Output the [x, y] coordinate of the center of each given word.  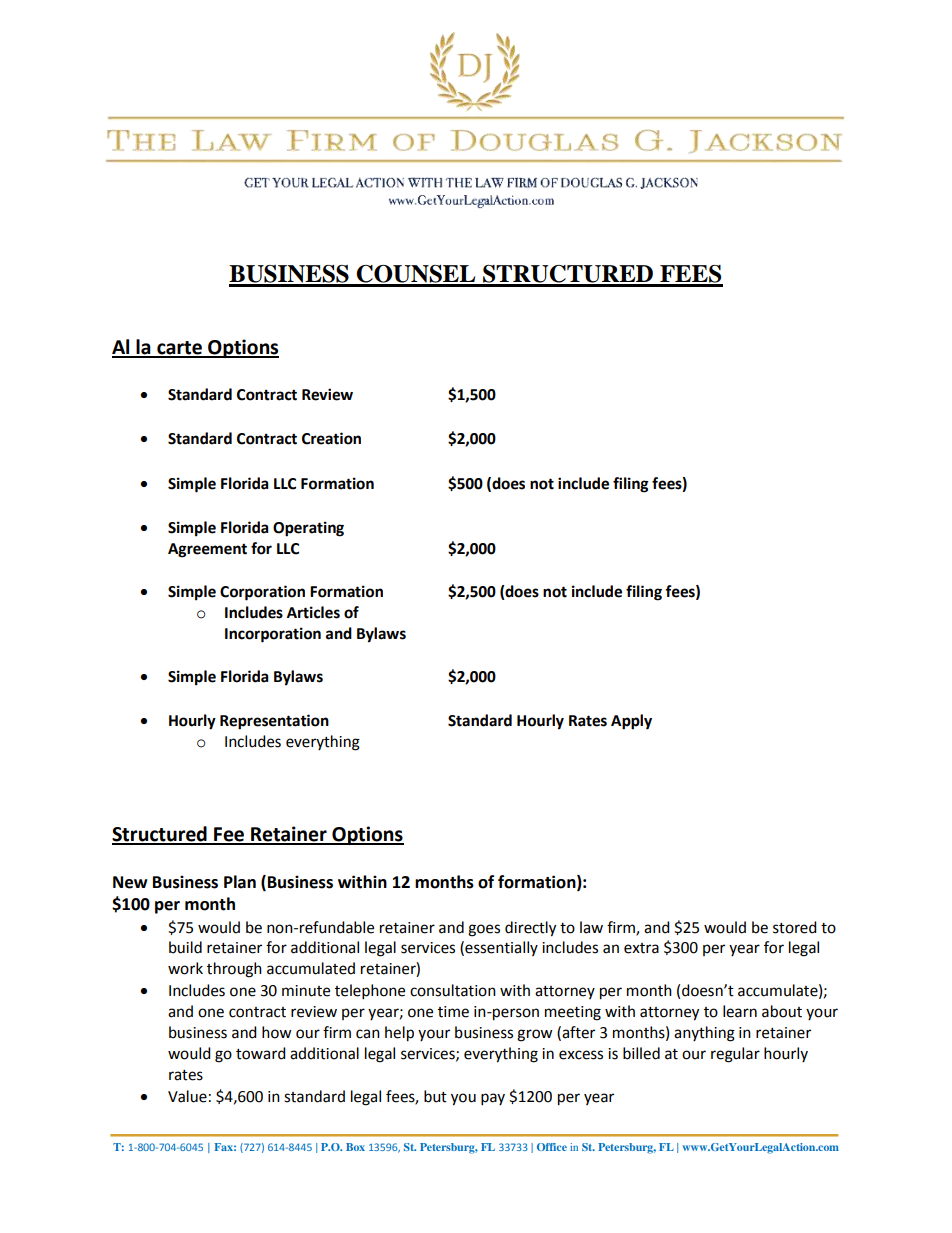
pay [493, 1099]
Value [187, 1096]
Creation [331, 438]
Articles [313, 612]
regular [735, 1055]
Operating [308, 529]
